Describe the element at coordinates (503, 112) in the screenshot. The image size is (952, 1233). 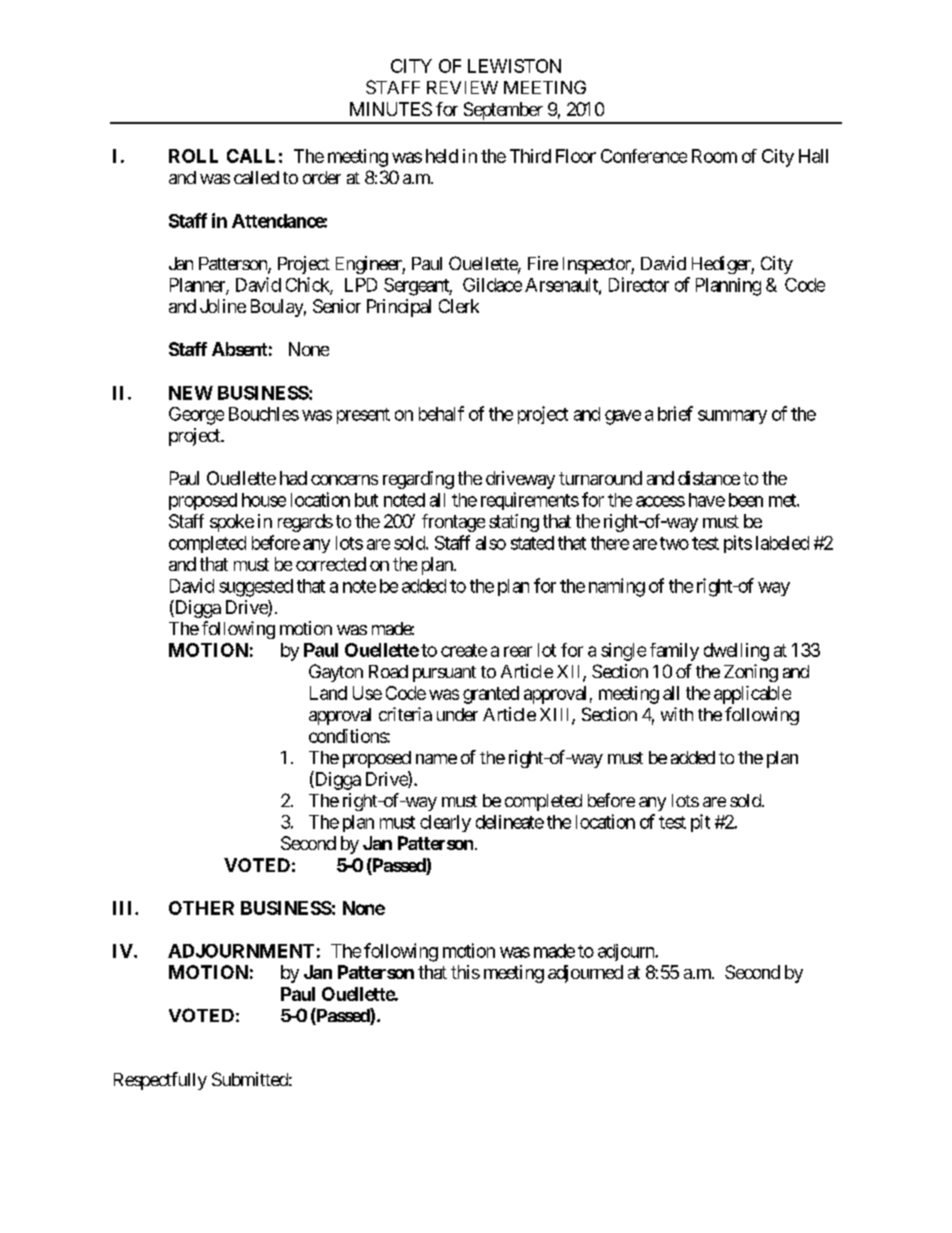
I see `September` at that location.
